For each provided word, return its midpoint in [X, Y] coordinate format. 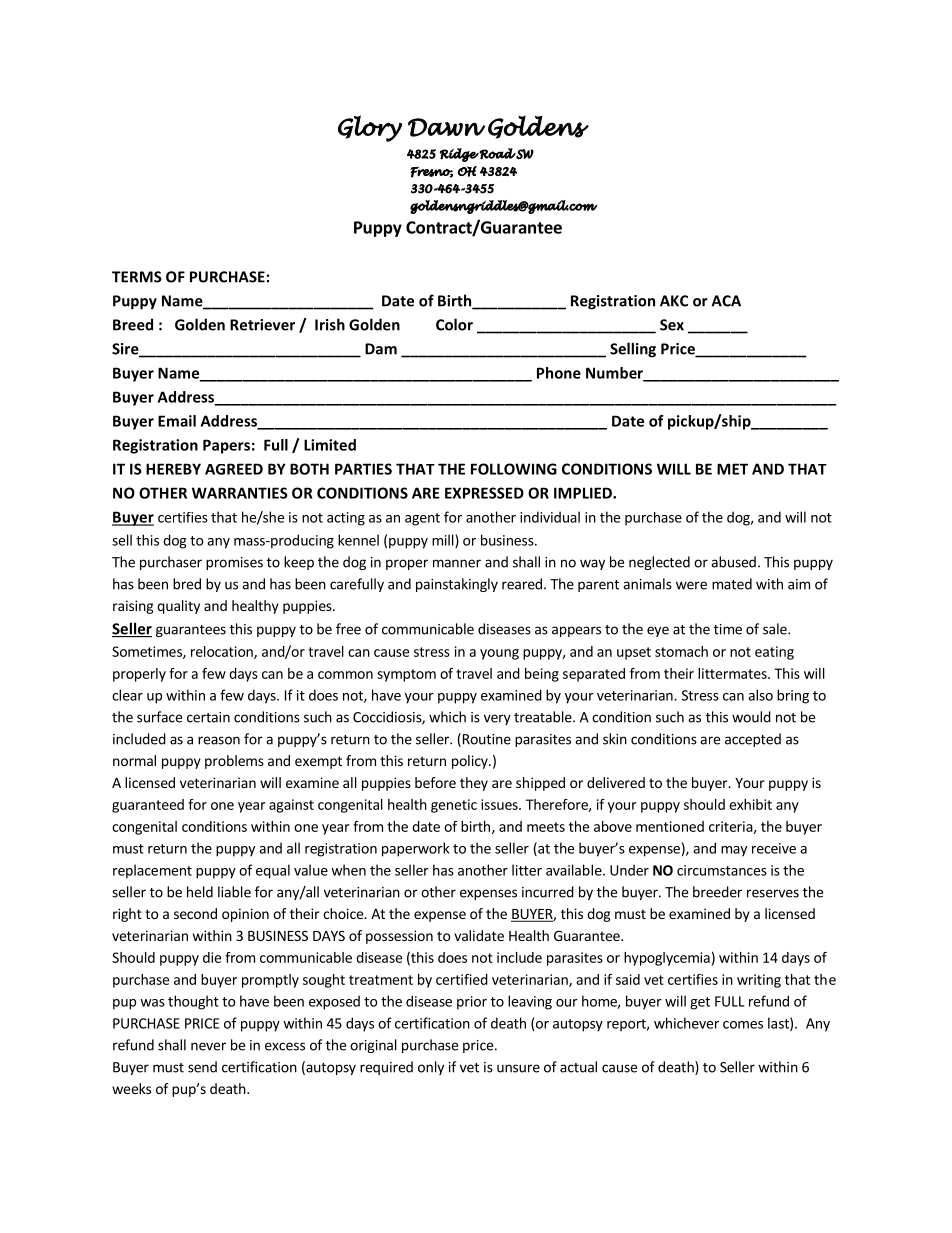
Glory [370, 128]
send [202, 1067]
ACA [726, 301]
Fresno [431, 172]
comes [743, 1025]
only [431, 1068]
